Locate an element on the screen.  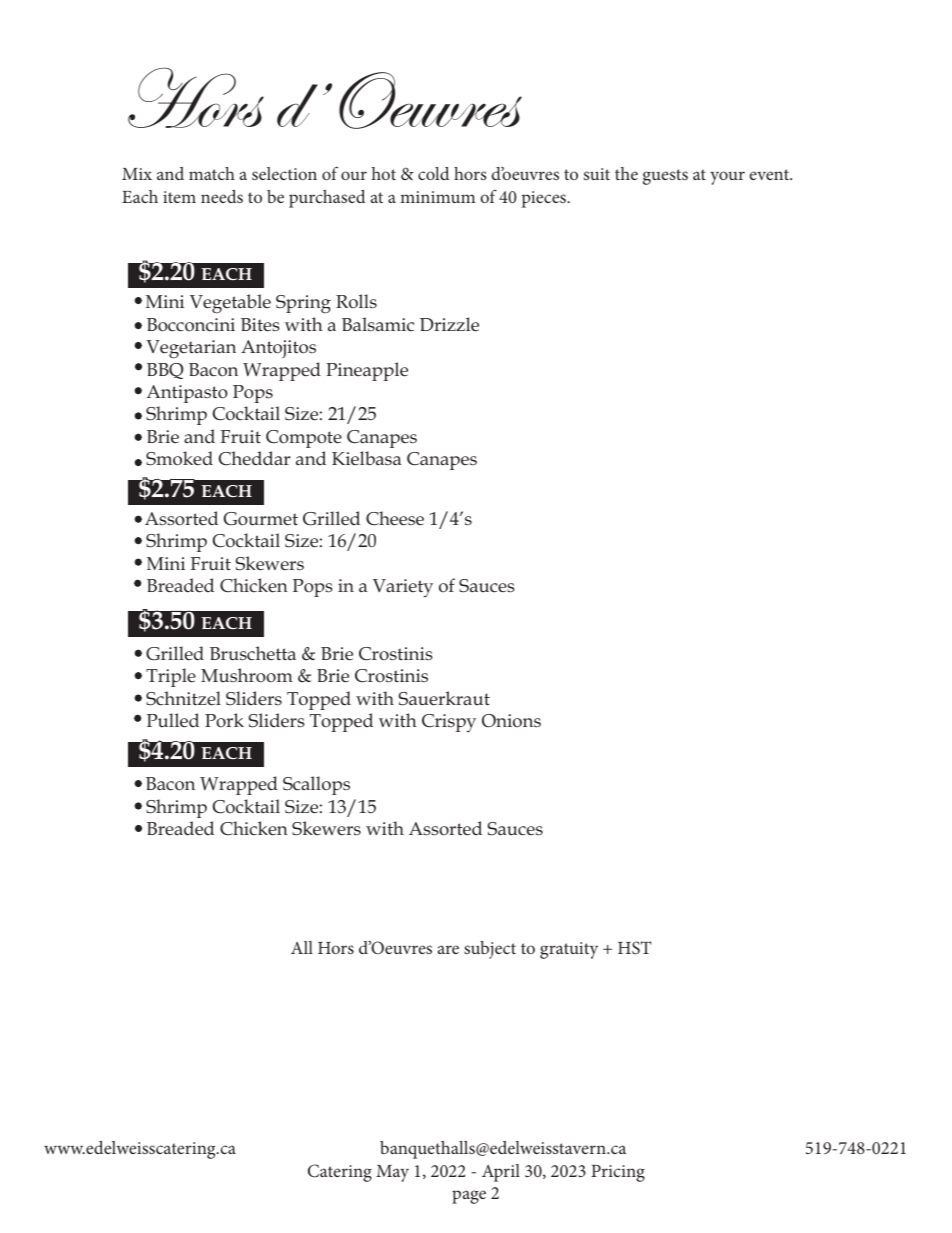
Pineapple is located at coordinates (367, 371).
